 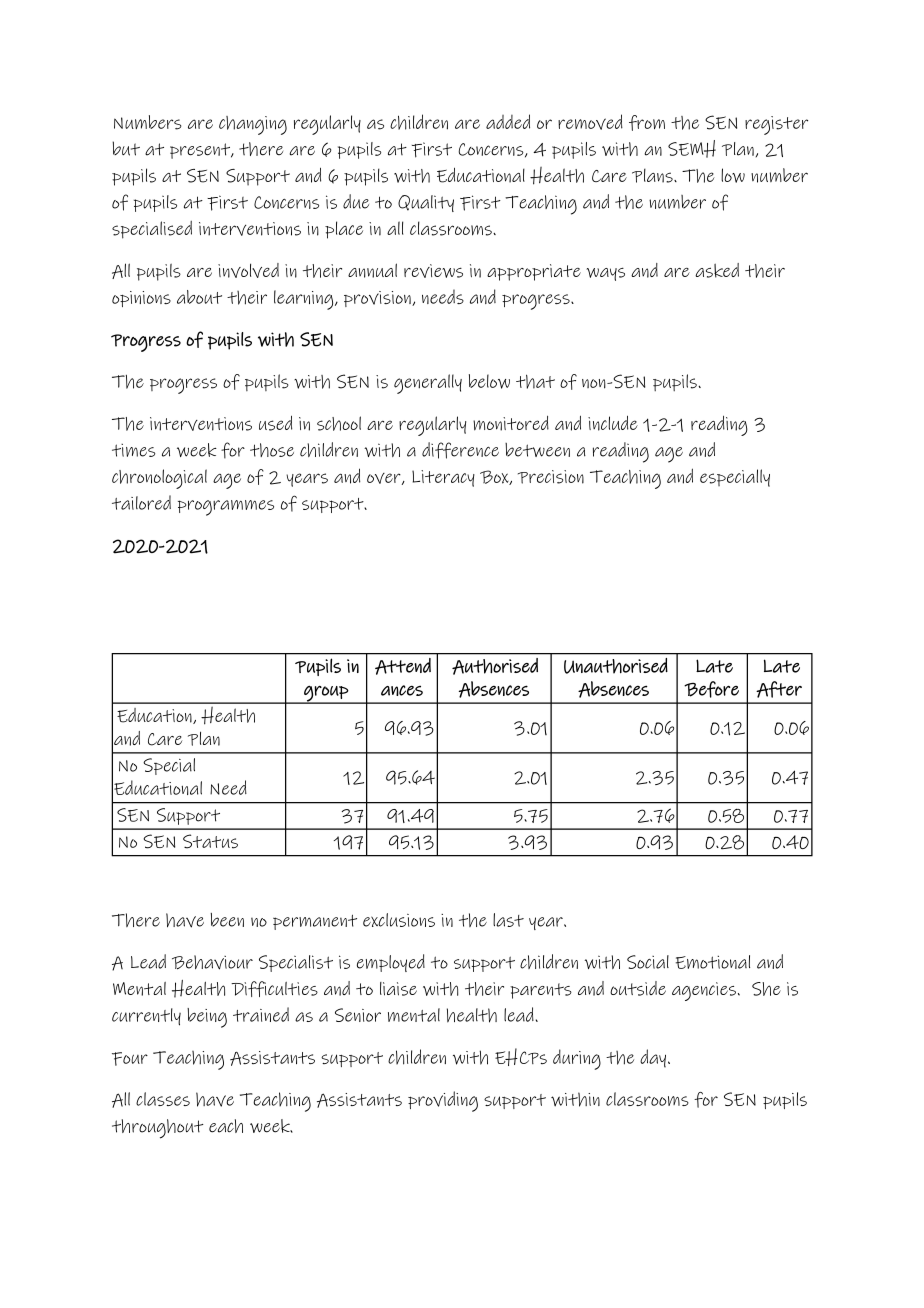 What do you see at coordinates (443, 478) in the screenshot?
I see `Literacy` at bounding box center [443, 478].
